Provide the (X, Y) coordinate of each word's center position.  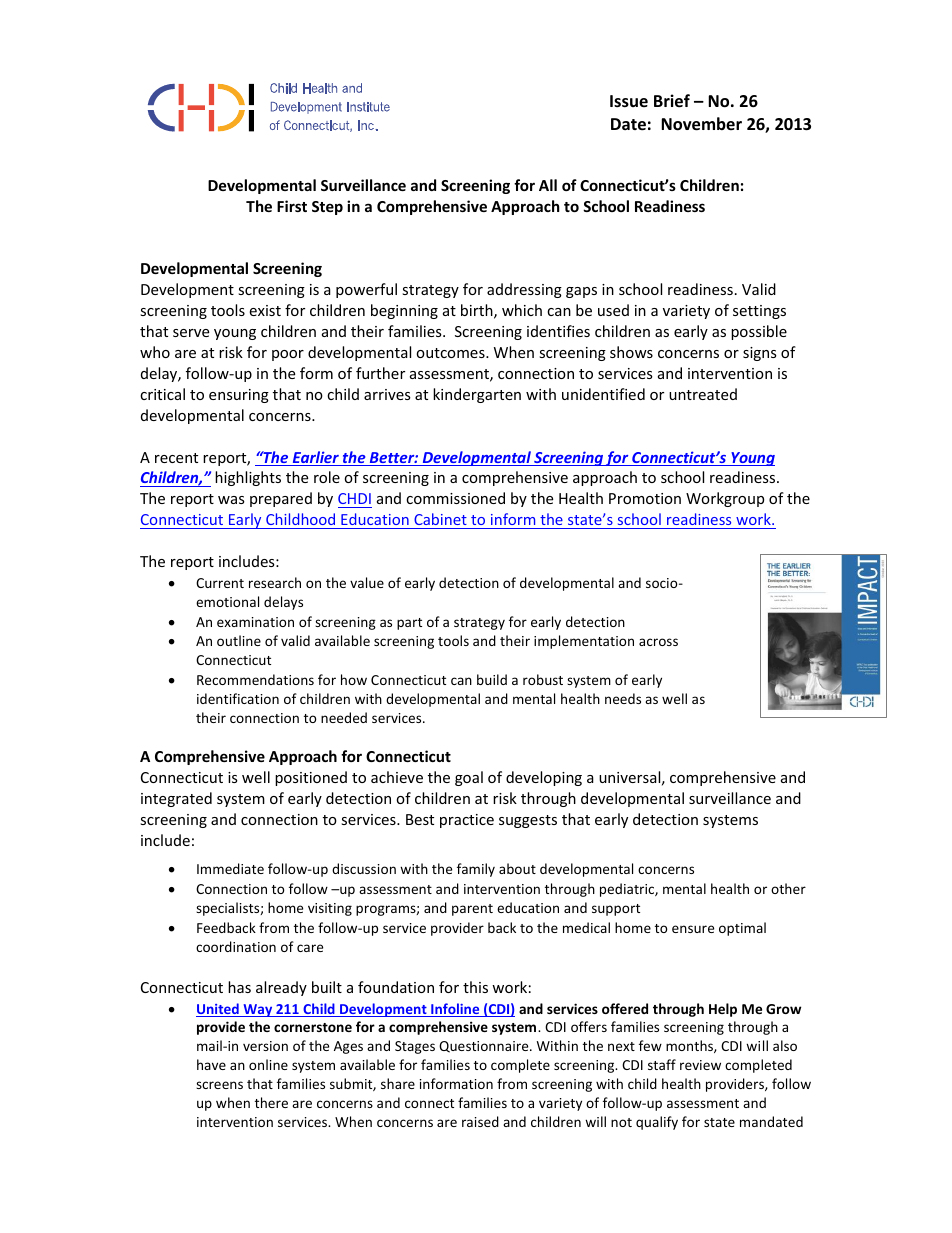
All (548, 185)
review (700, 1065)
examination (255, 622)
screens (219, 1085)
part (409, 624)
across (658, 642)
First (292, 206)
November (701, 124)
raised (480, 1121)
